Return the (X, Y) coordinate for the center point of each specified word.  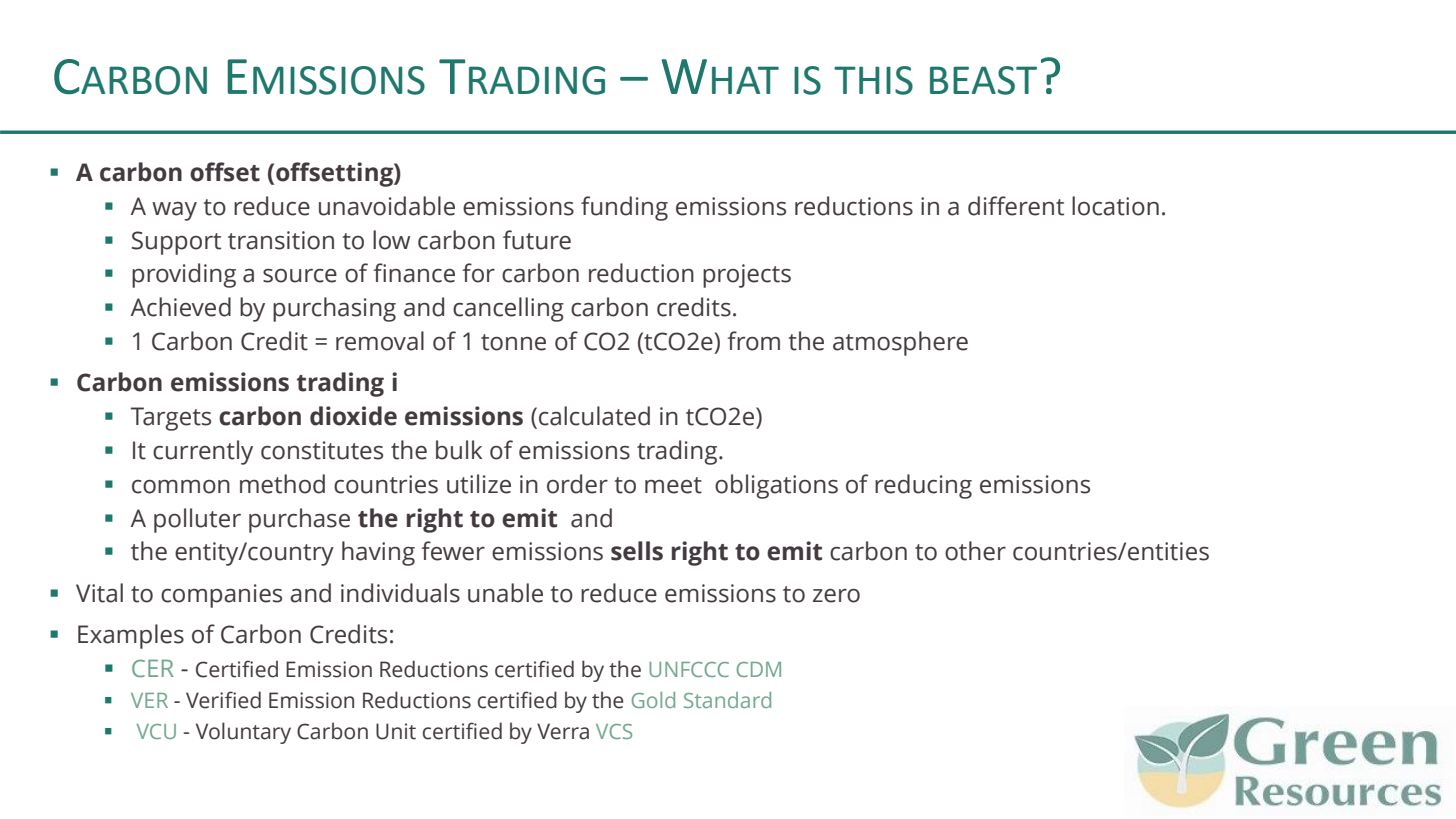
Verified (223, 700)
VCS (614, 731)
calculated (594, 416)
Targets (171, 419)
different (1016, 206)
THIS (873, 80)
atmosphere (900, 343)
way (174, 211)
